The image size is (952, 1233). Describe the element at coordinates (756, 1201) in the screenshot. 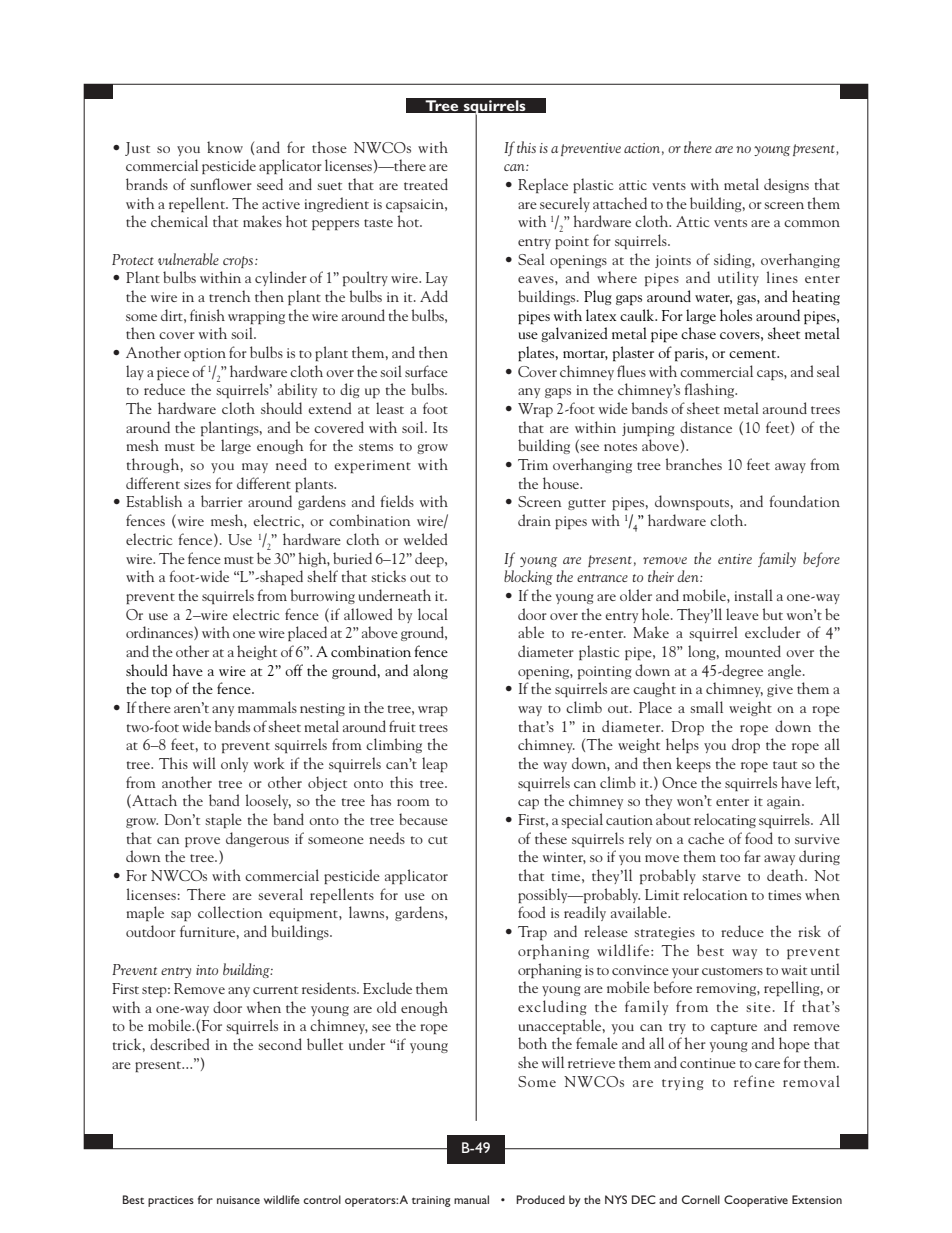

I see `Cooperative` at that location.
